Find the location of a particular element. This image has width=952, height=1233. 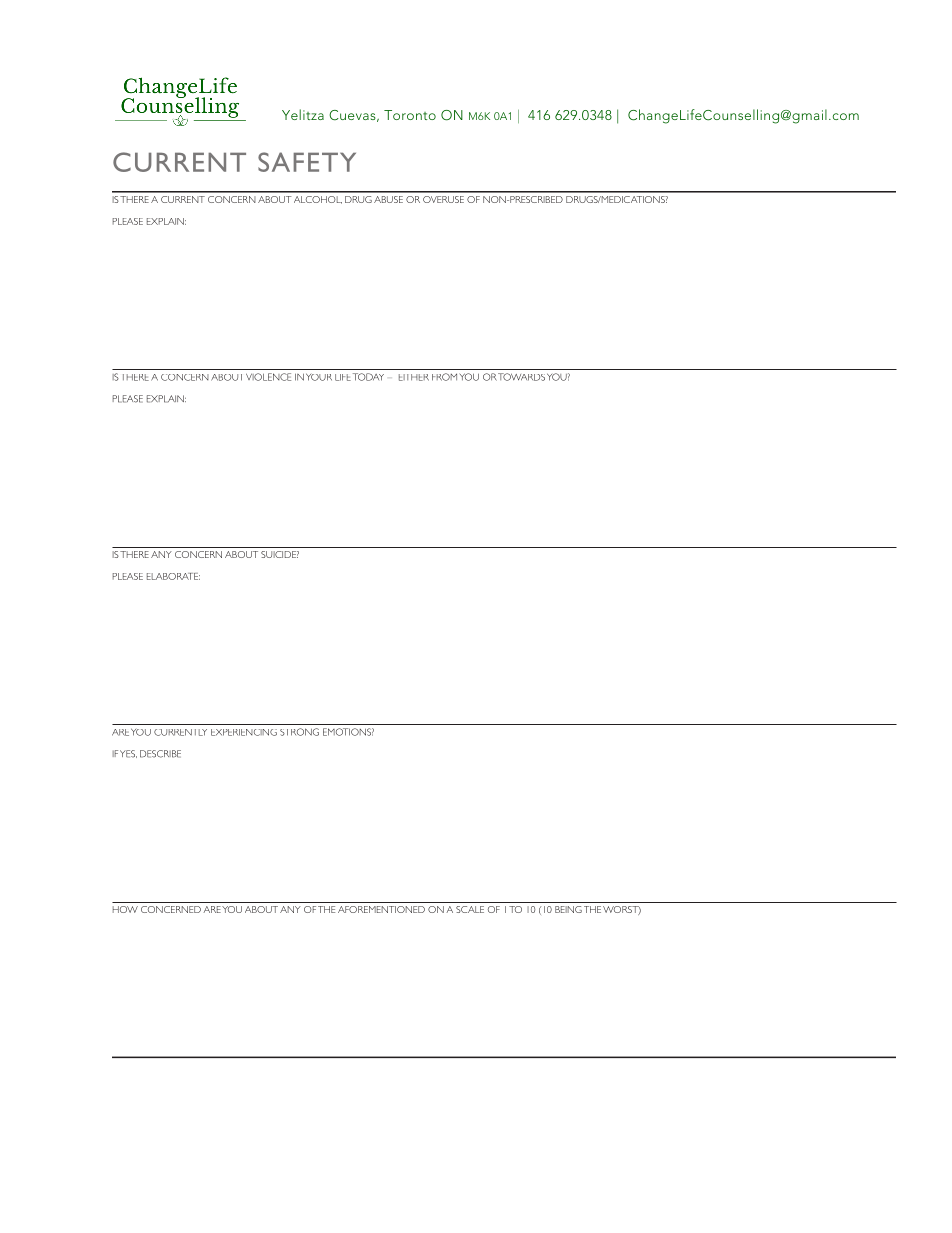

STRONG is located at coordinates (299, 732).
